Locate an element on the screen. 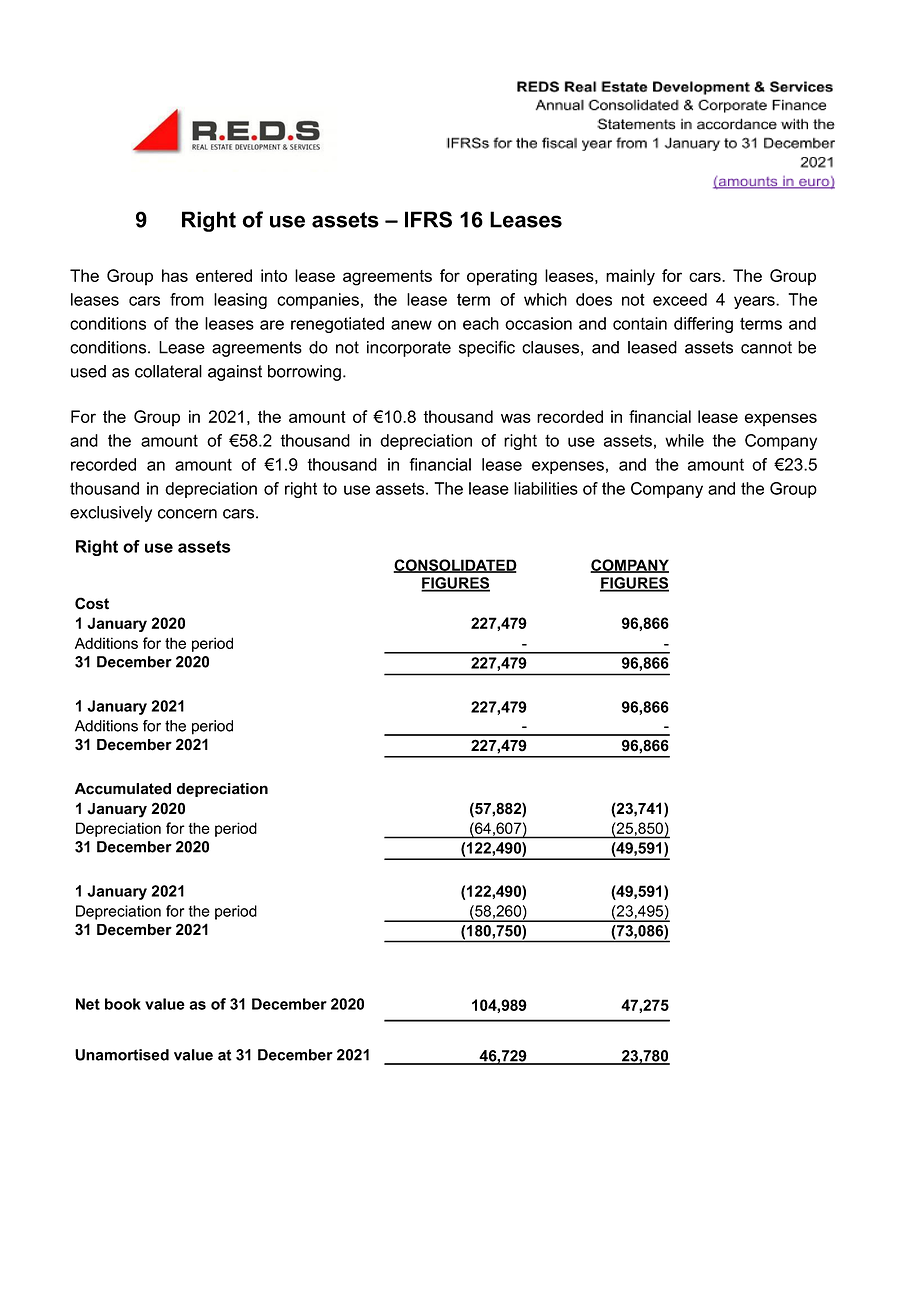 The image size is (924, 1307). while is located at coordinates (684, 440).
